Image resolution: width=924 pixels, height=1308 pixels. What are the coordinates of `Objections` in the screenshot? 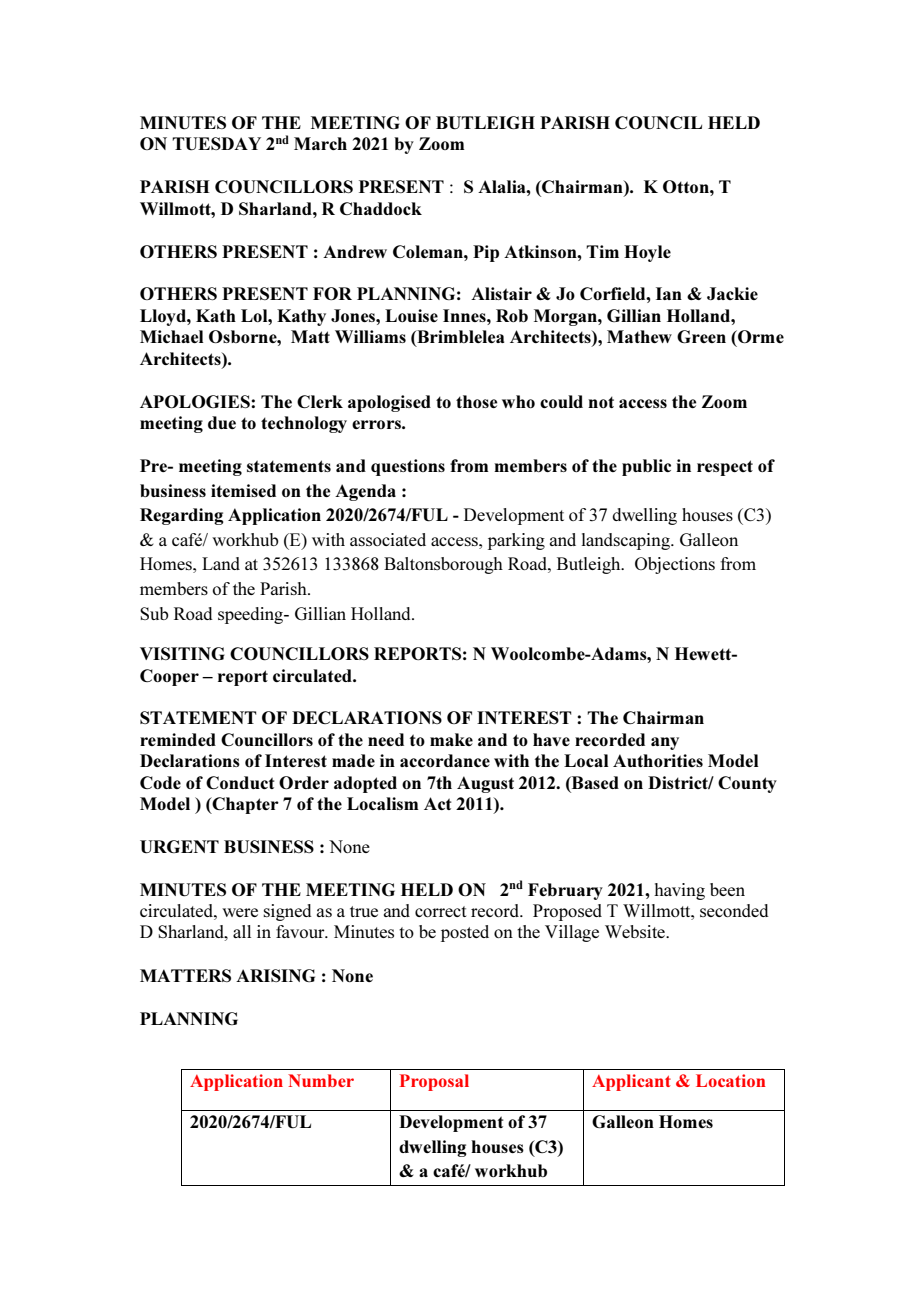 It's located at (675, 565).
